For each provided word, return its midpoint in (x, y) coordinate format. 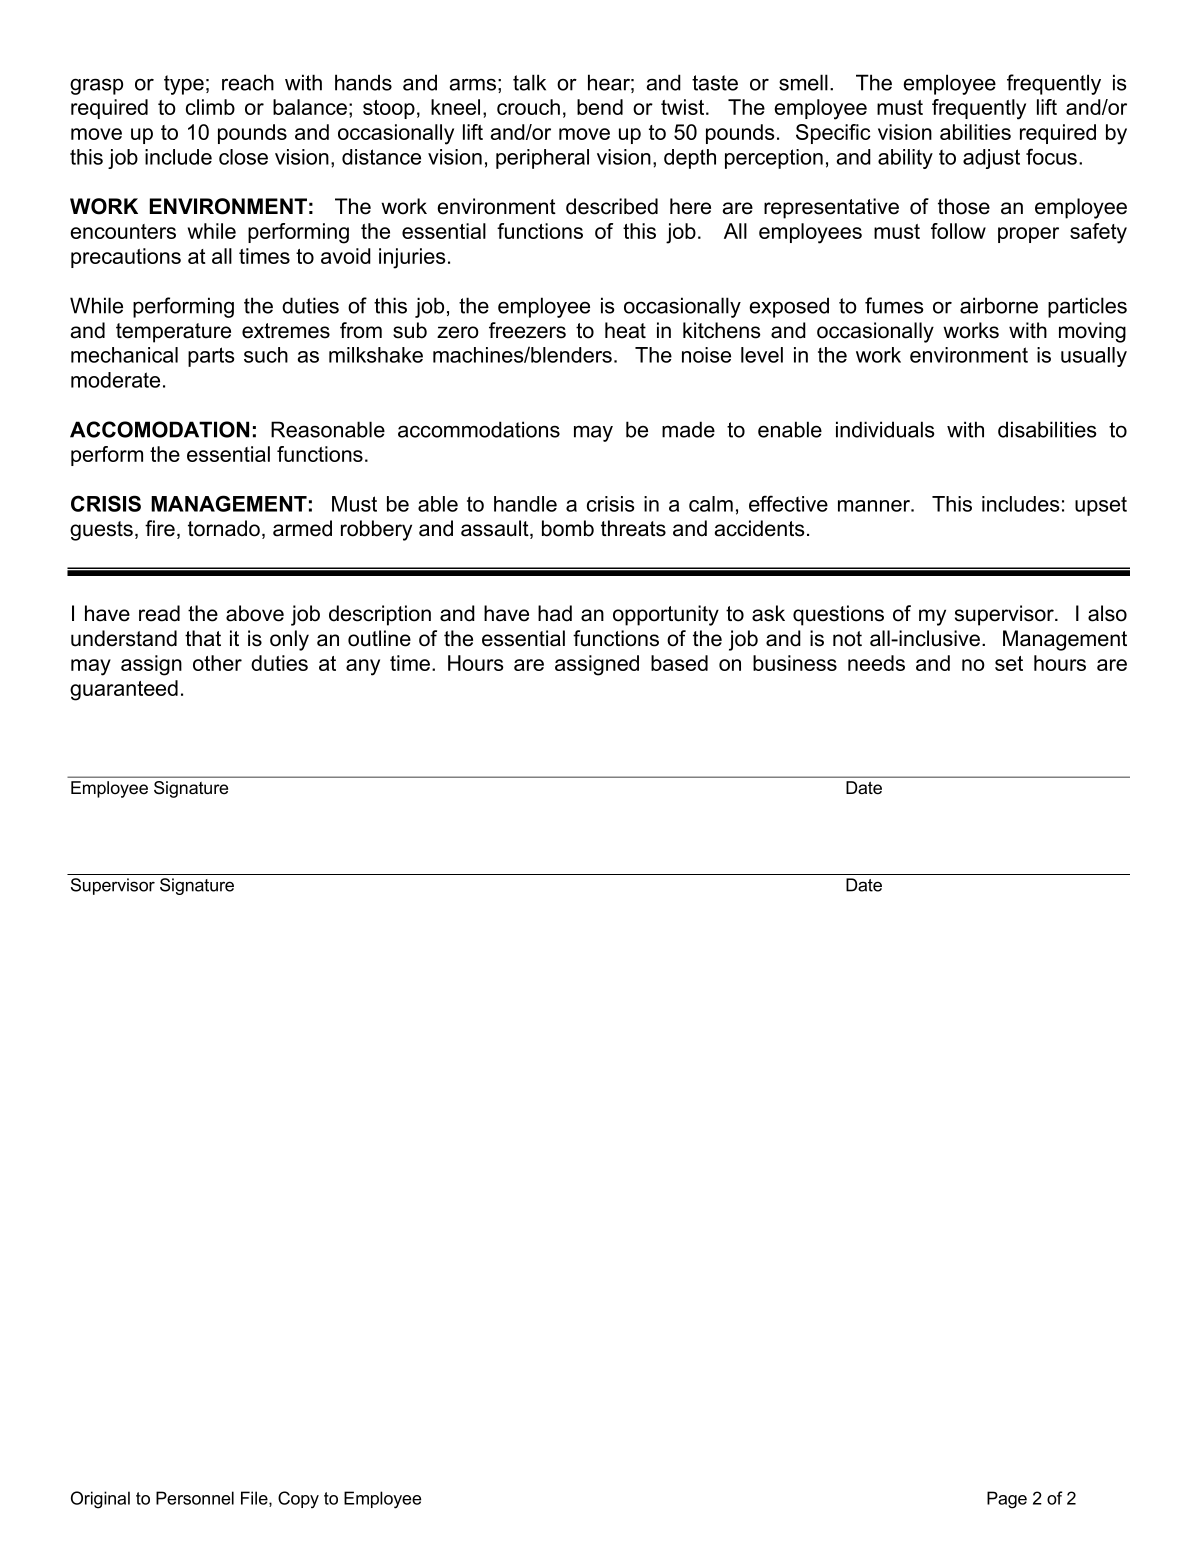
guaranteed (124, 690)
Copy (298, 1500)
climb (210, 107)
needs (876, 663)
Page (1007, 1500)
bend (600, 107)
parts (211, 357)
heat (625, 330)
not (847, 639)
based (679, 663)
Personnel (195, 1498)
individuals (885, 429)
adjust (991, 159)
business (795, 663)
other (217, 663)
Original (100, 1500)
